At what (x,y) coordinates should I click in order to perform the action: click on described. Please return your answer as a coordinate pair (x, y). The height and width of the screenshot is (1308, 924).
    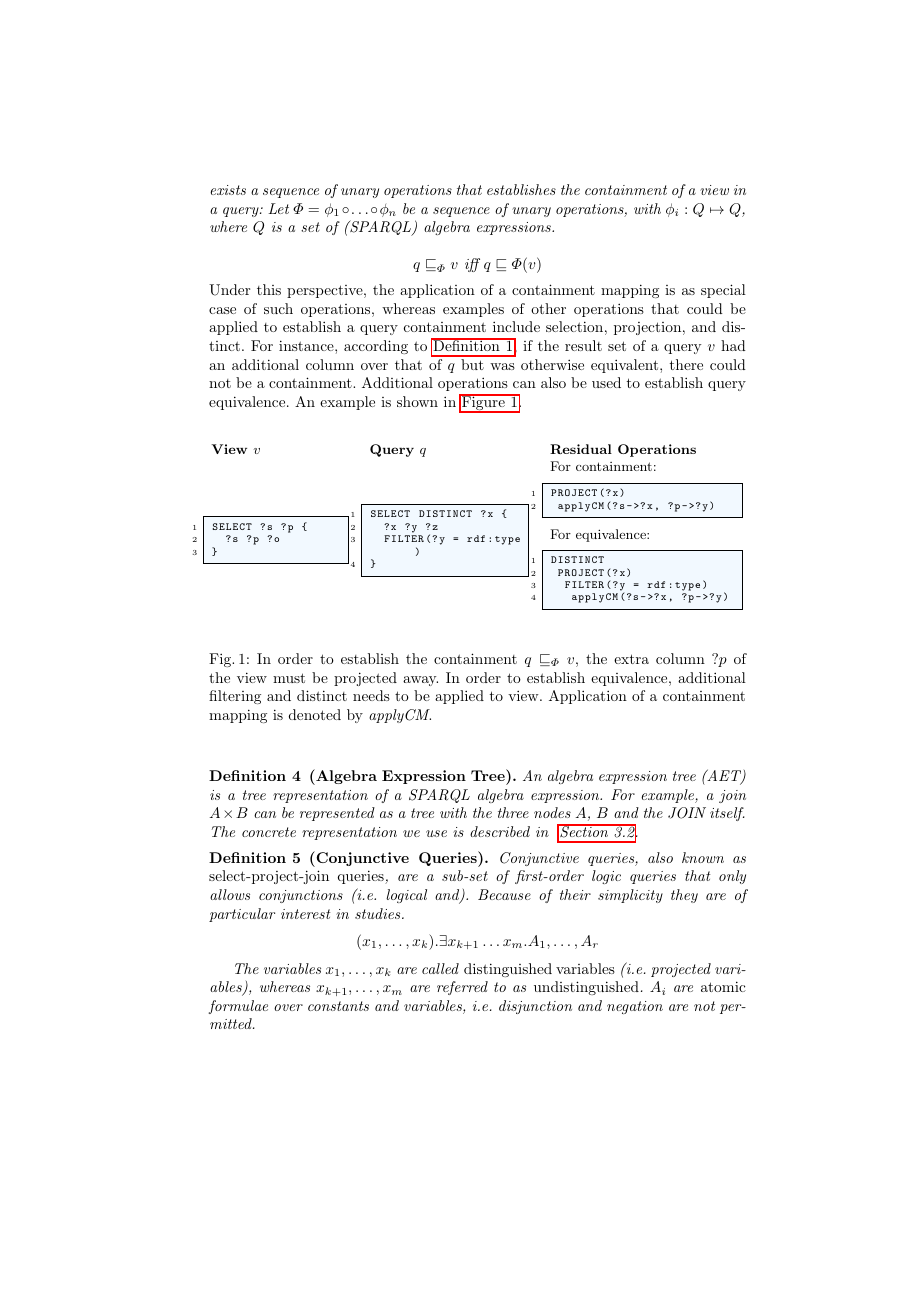
    Looking at the image, I should click on (500, 831).
